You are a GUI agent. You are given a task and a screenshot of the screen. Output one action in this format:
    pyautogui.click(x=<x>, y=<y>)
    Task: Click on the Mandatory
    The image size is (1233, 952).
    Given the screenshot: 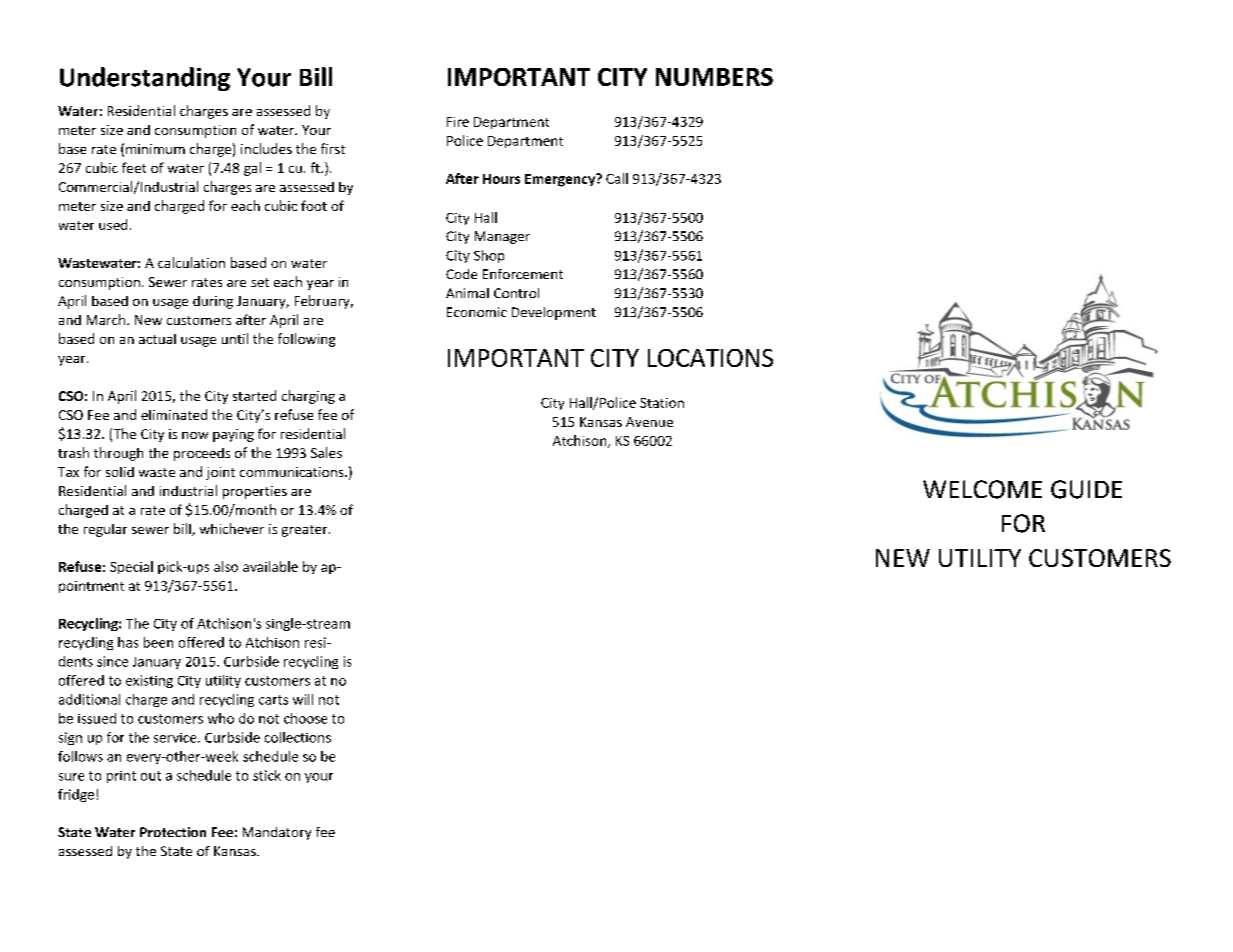 What is the action you would take?
    pyautogui.click(x=277, y=833)
